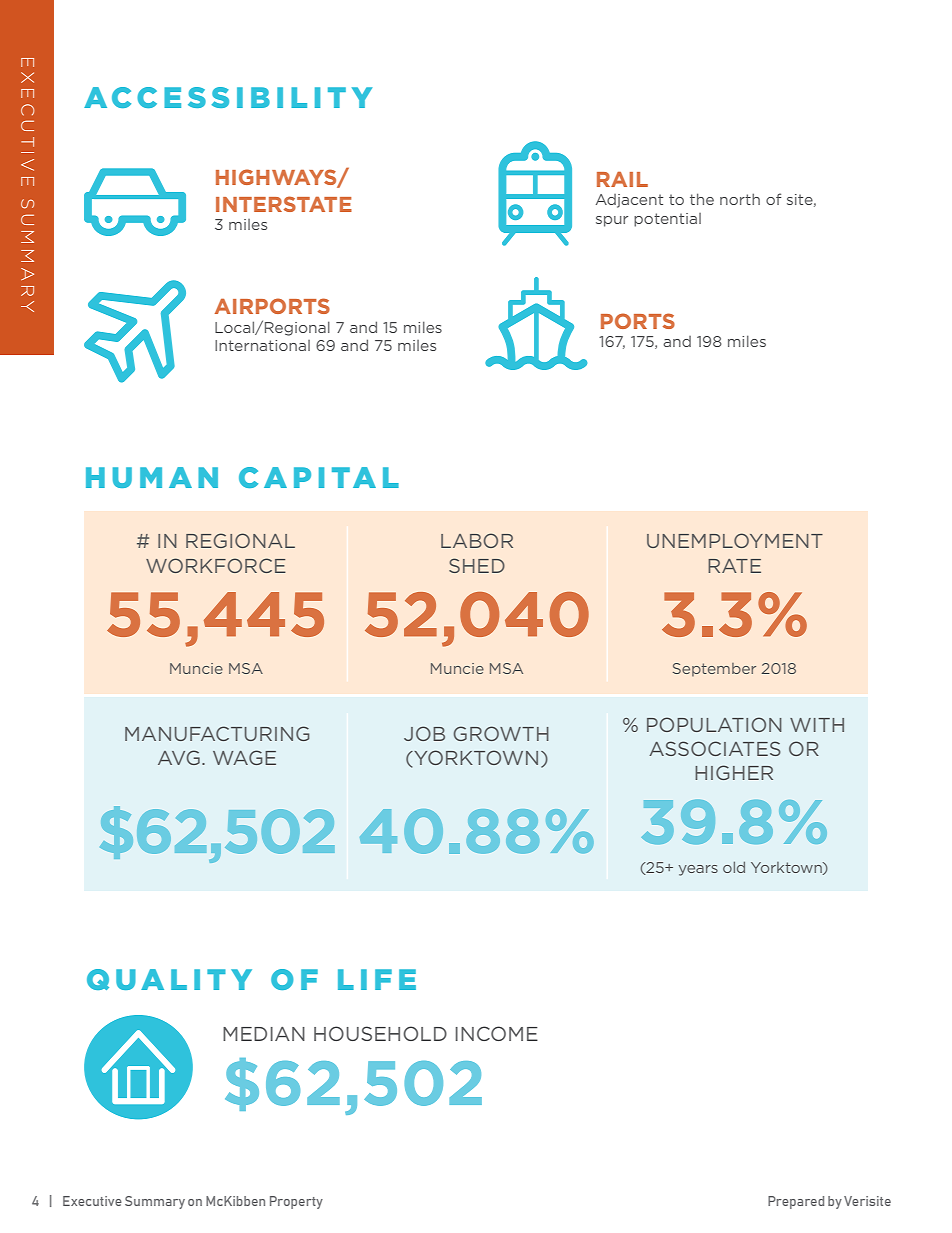 This screenshot has width=952, height=1233. What do you see at coordinates (216, 565) in the screenshot?
I see `WORKFORCE` at bounding box center [216, 565].
